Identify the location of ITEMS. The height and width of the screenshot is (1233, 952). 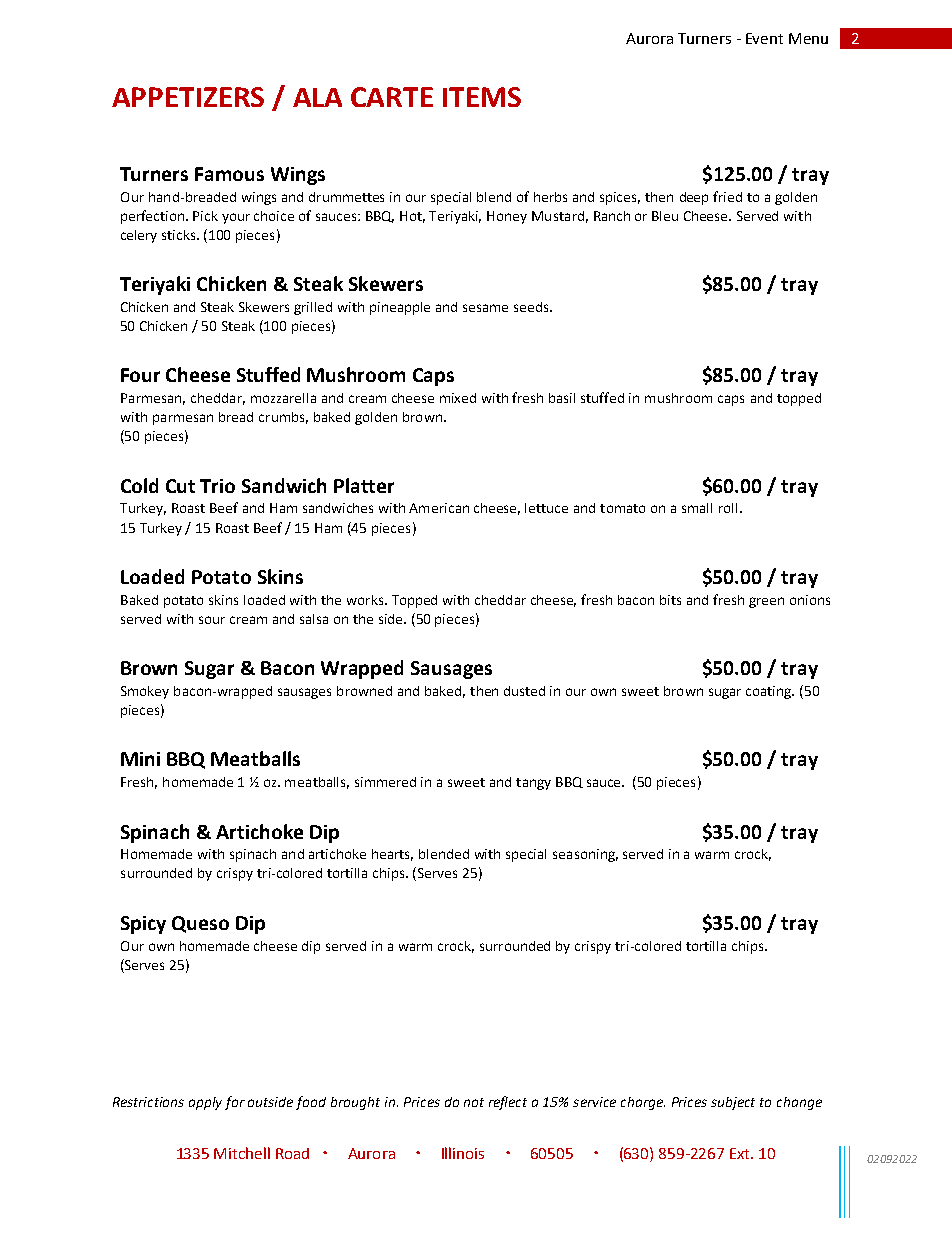
(482, 97).
